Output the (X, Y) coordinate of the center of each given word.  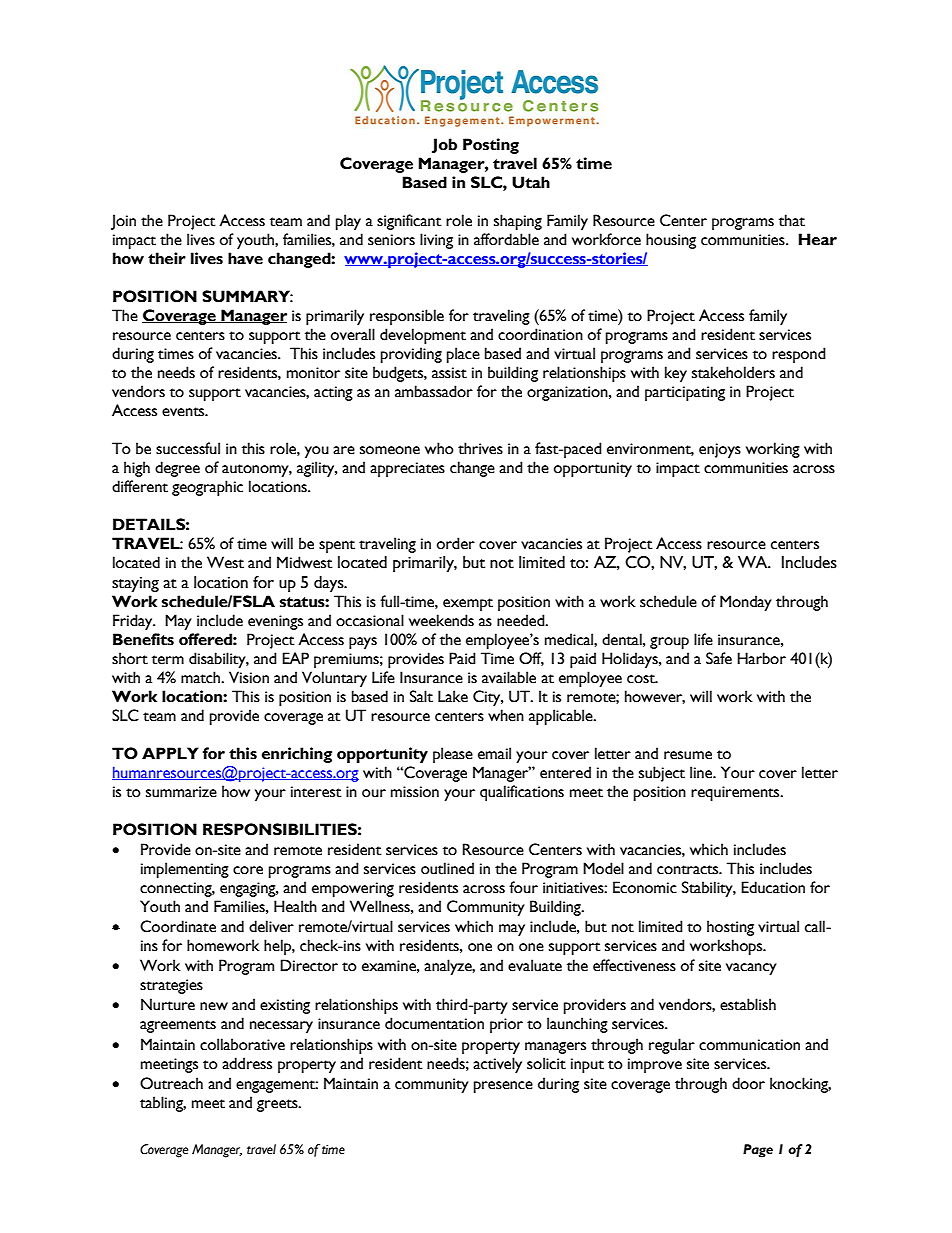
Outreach (171, 1083)
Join (123, 222)
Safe (719, 658)
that (792, 220)
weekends (441, 620)
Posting (491, 146)
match (202, 677)
